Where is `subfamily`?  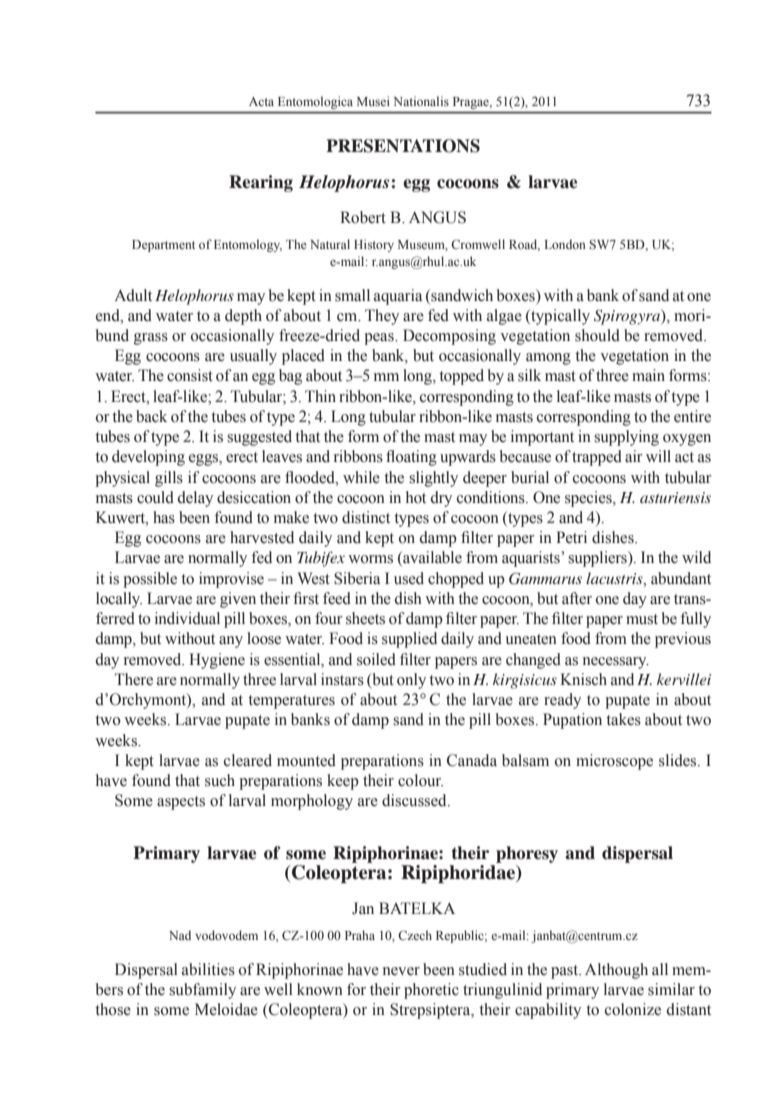 subfamily is located at coordinates (202, 991).
